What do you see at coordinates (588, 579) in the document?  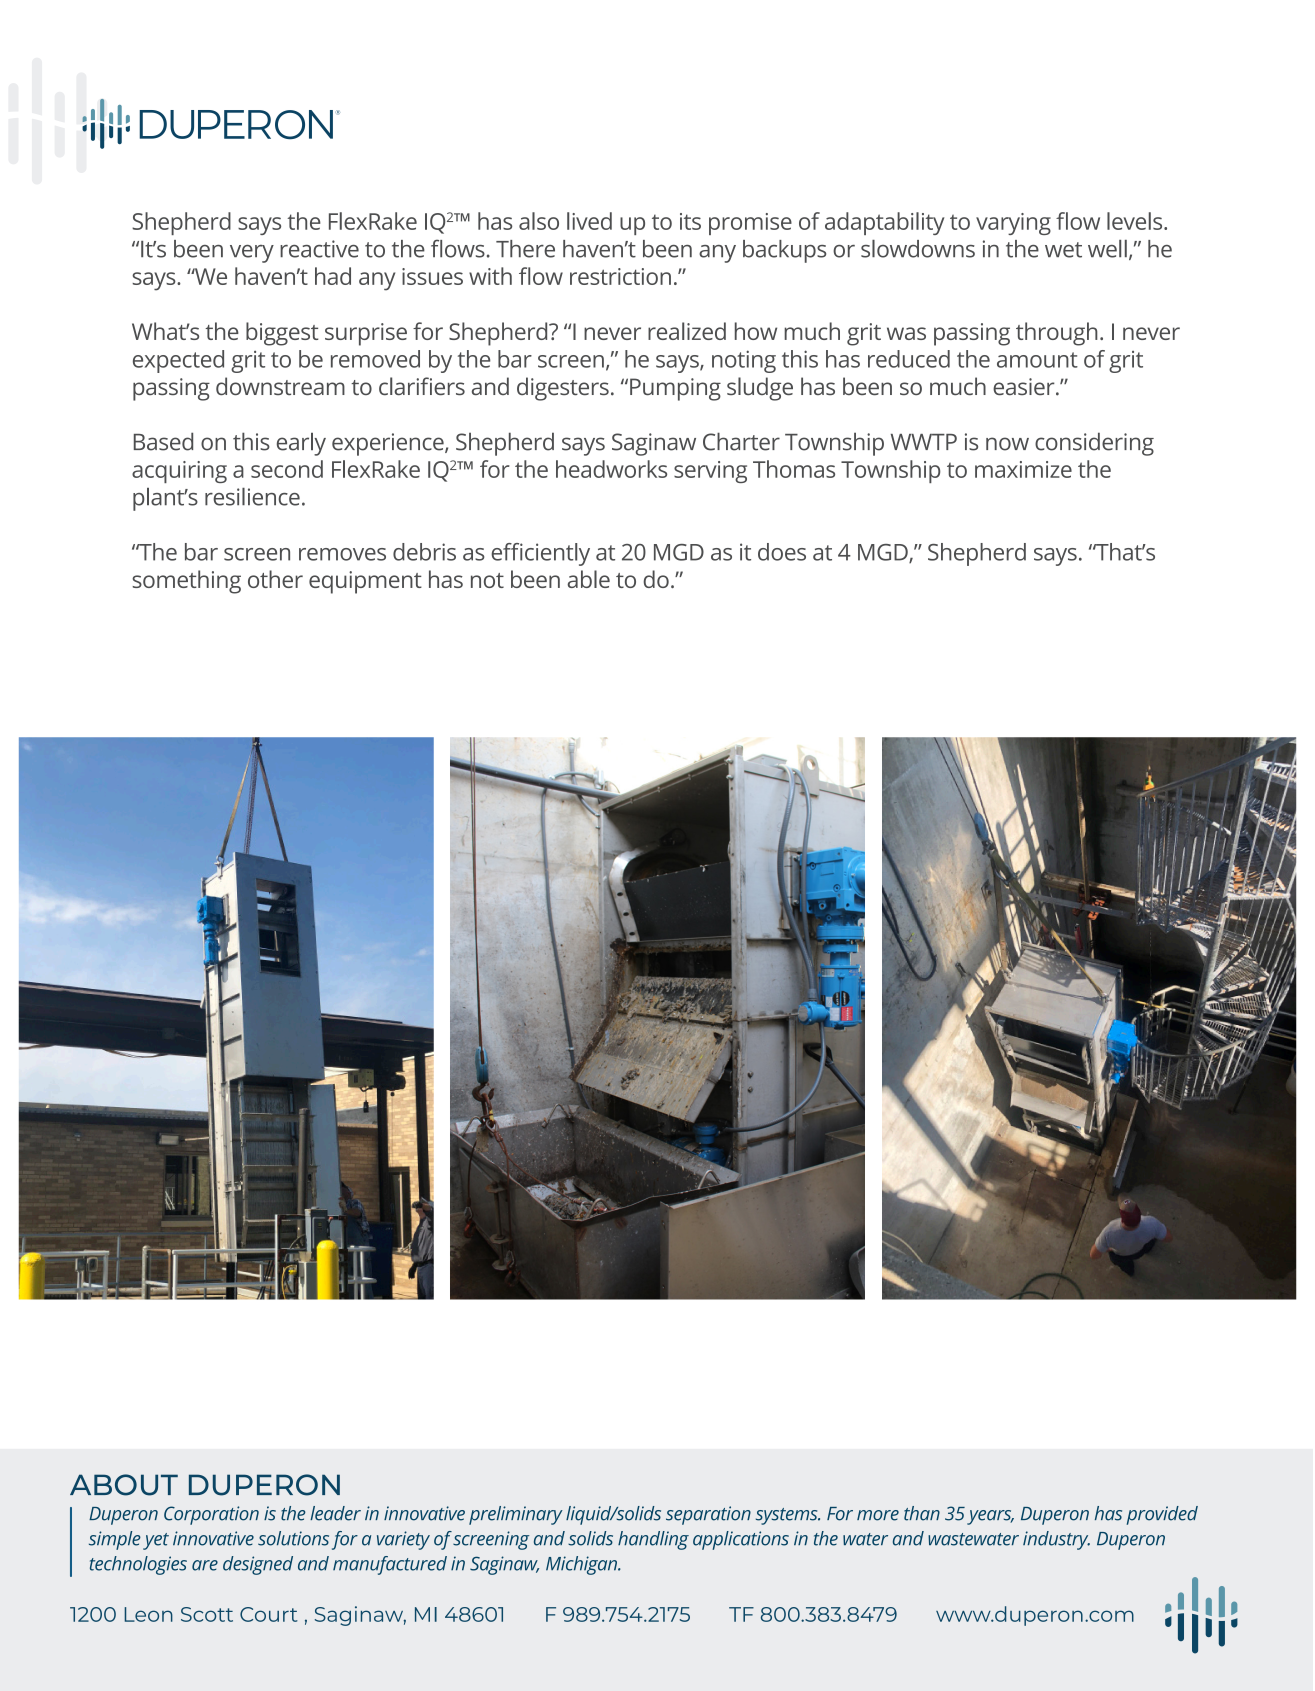 I see `able` at bounding box center [588, 579].
